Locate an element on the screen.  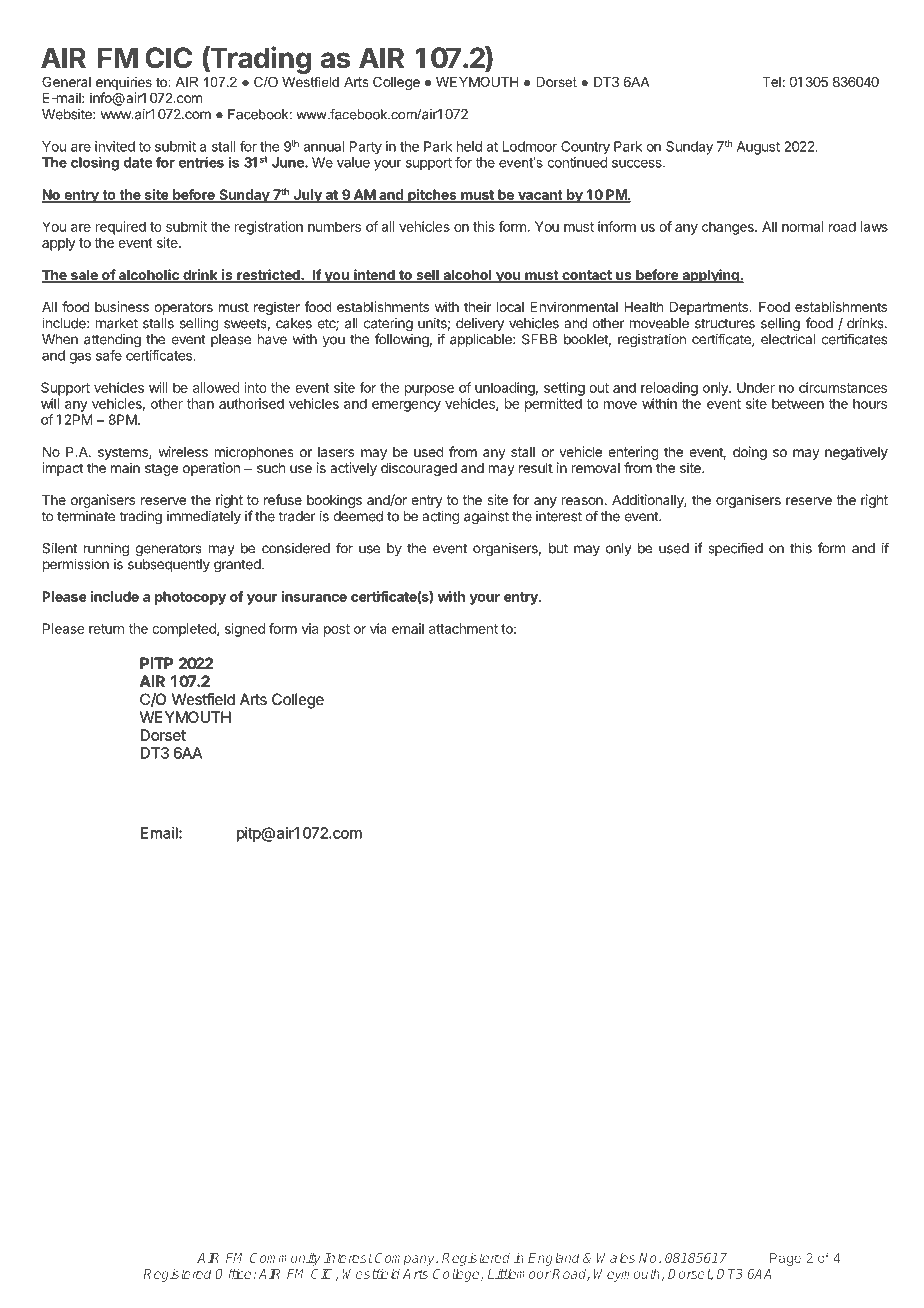
held is located at coordinates (469, 146).
